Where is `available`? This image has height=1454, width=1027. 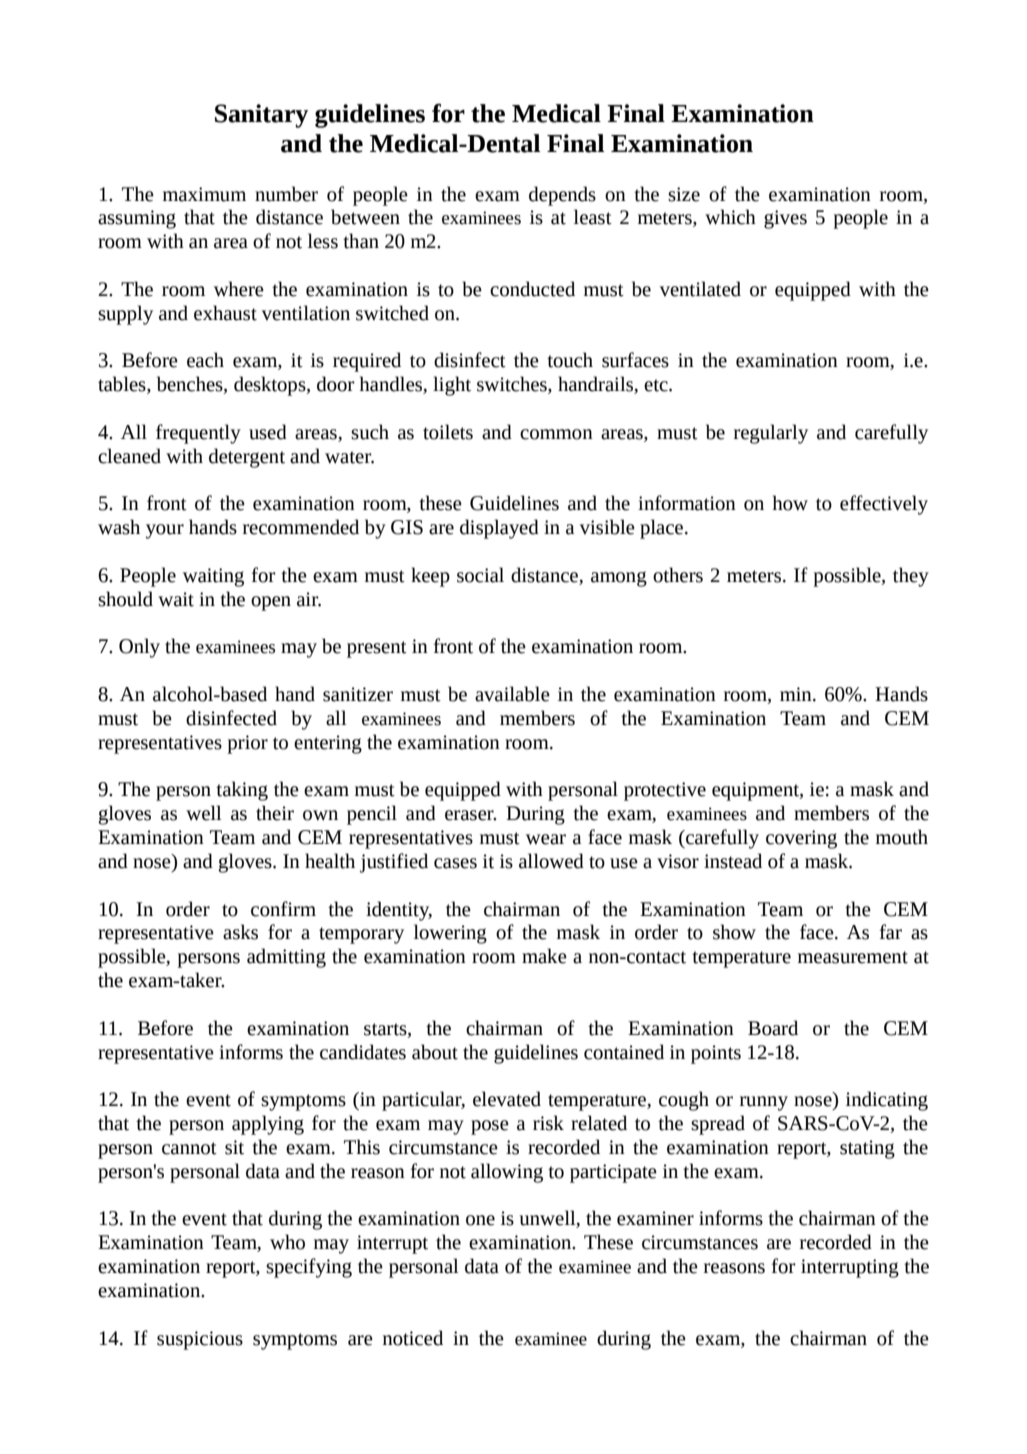 available is located at coordinates (512, 694).
